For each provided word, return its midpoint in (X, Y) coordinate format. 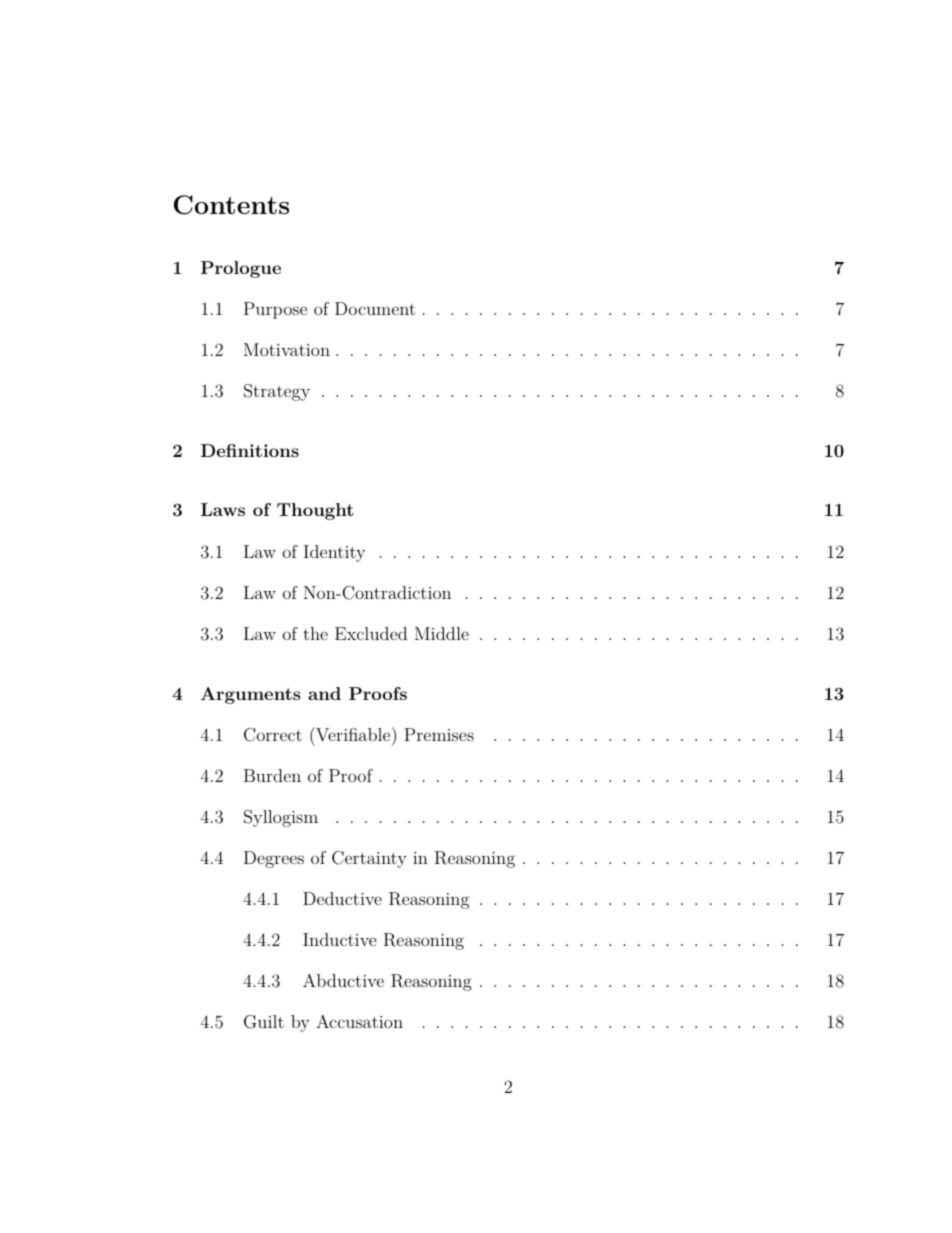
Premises (439, 734)
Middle (442, 633)
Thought (315, 511)
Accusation (359, 1021)
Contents (231, 205)
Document (375, 308)
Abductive (343, 980)
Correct (273, 735)
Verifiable (353, 734)
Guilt (264, 1022)
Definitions (250, 450)
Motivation (287, 349)
